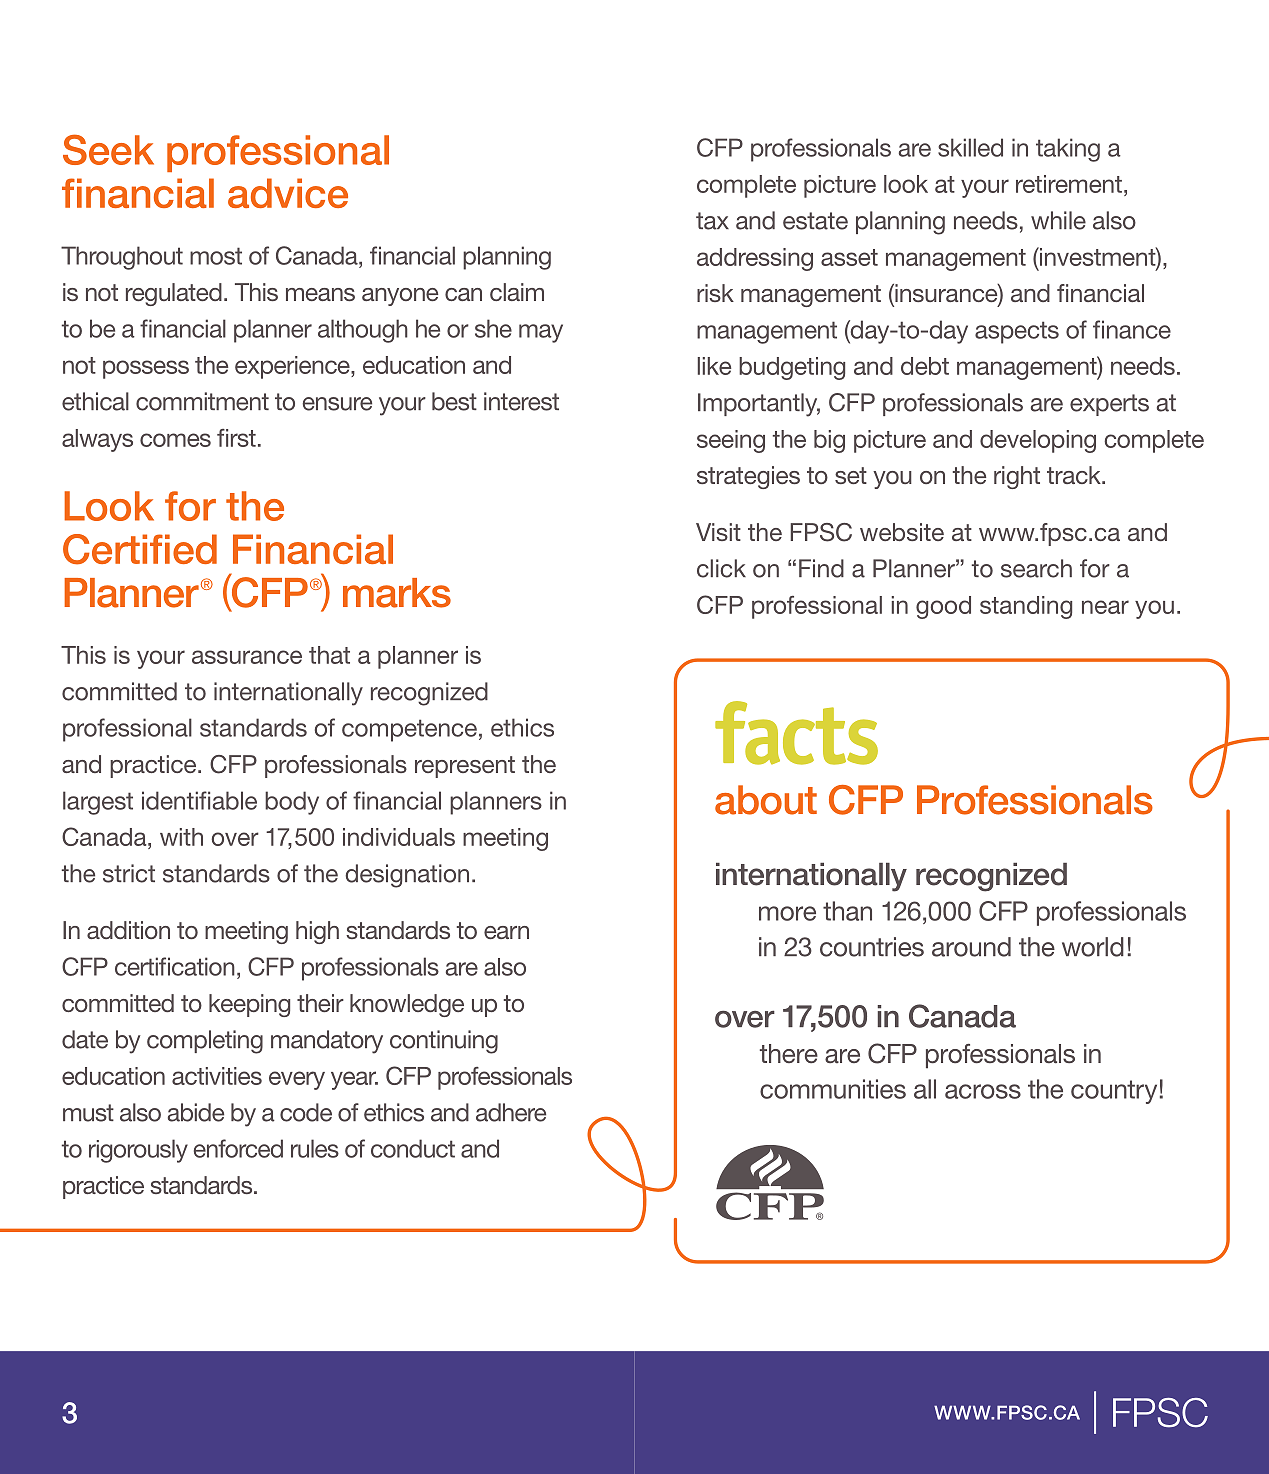 This screenshot has height=1474, width=1269. I want to click on tax, so click(712, 221).
